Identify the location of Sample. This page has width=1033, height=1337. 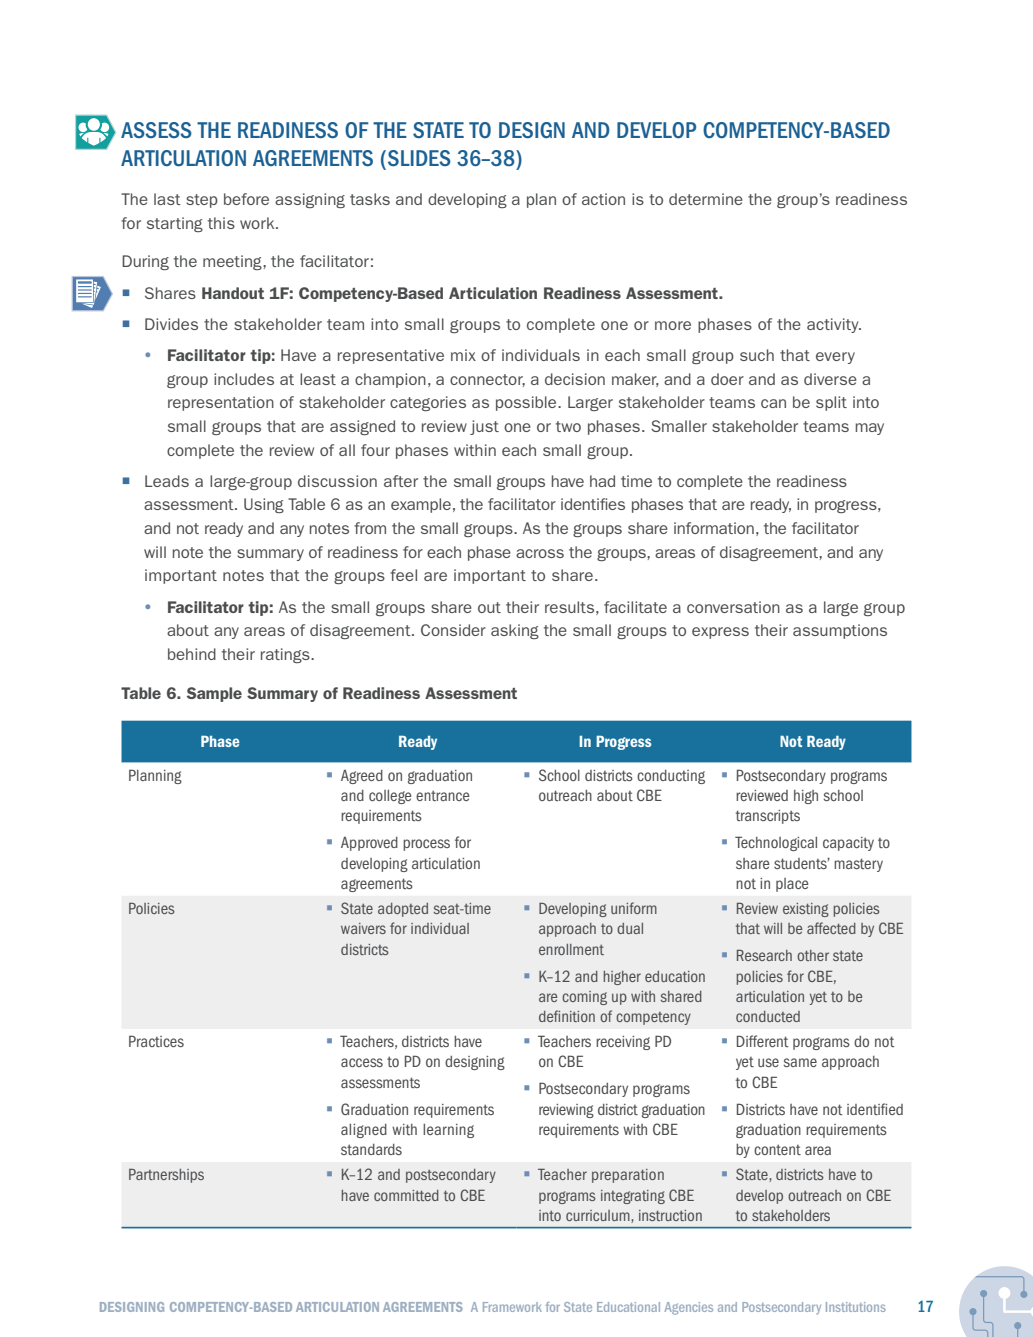
(214, 694).
